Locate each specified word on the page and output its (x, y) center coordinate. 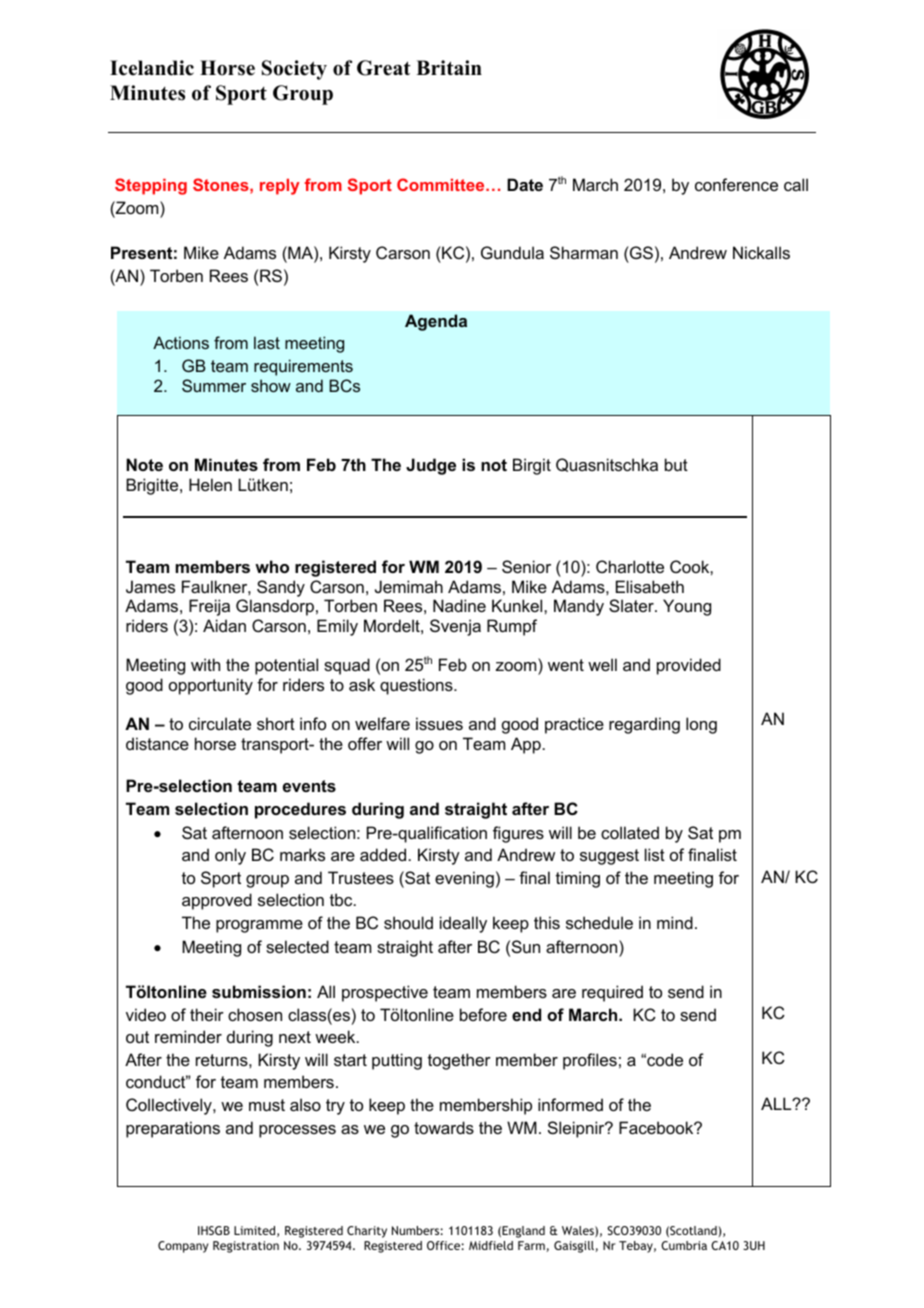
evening (464, 879)
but (676, 464)
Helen (210, 484)
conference (736, 184)
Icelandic (152, 68)
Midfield (491, 1245)
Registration (246, 1247)
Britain (449, 67)
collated (630, 832)
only (230, 856)
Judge (431, 466)
